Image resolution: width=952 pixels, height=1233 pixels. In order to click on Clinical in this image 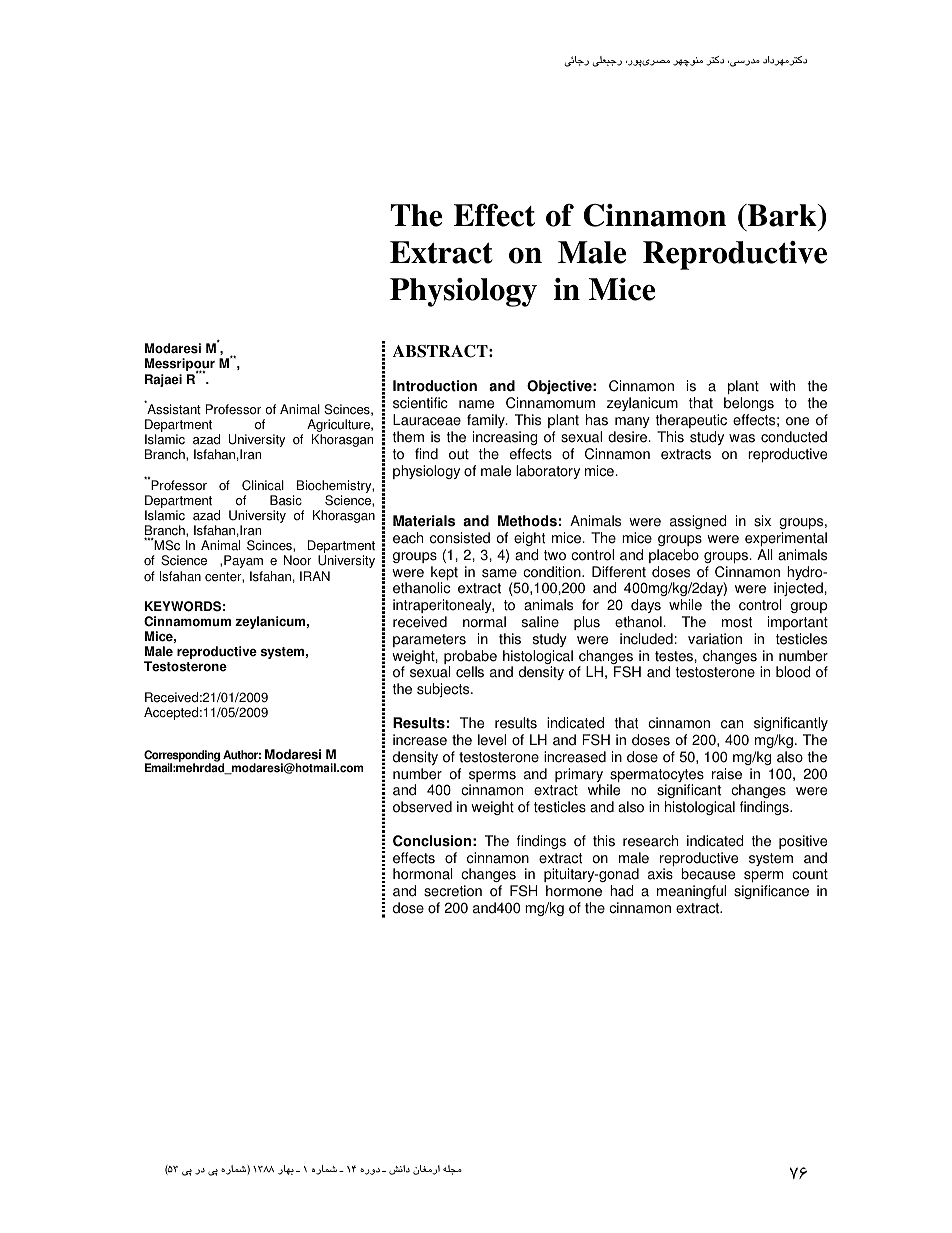, I will do `click(263, 485)`.
